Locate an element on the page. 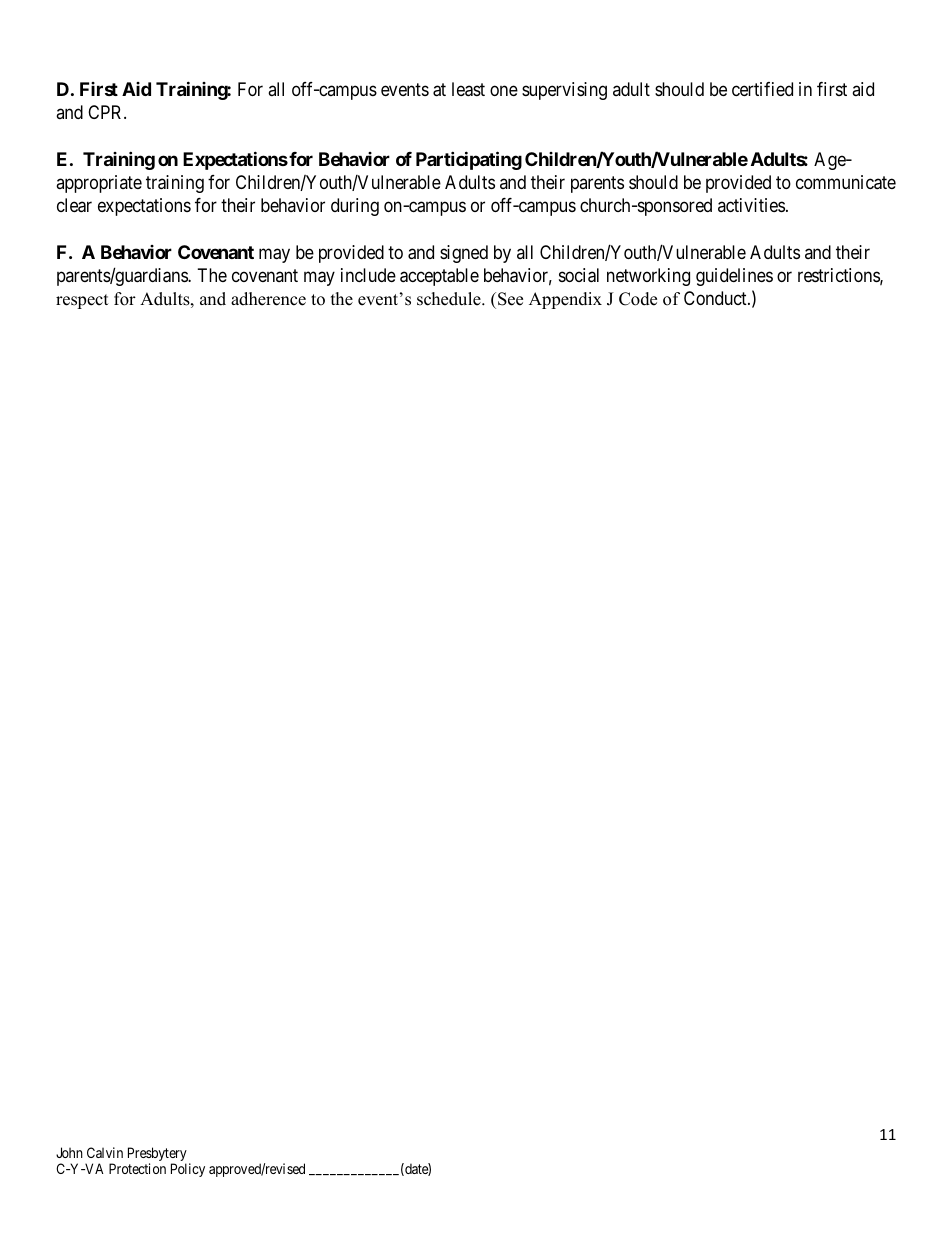  least is located at coordinates (468, 89).
